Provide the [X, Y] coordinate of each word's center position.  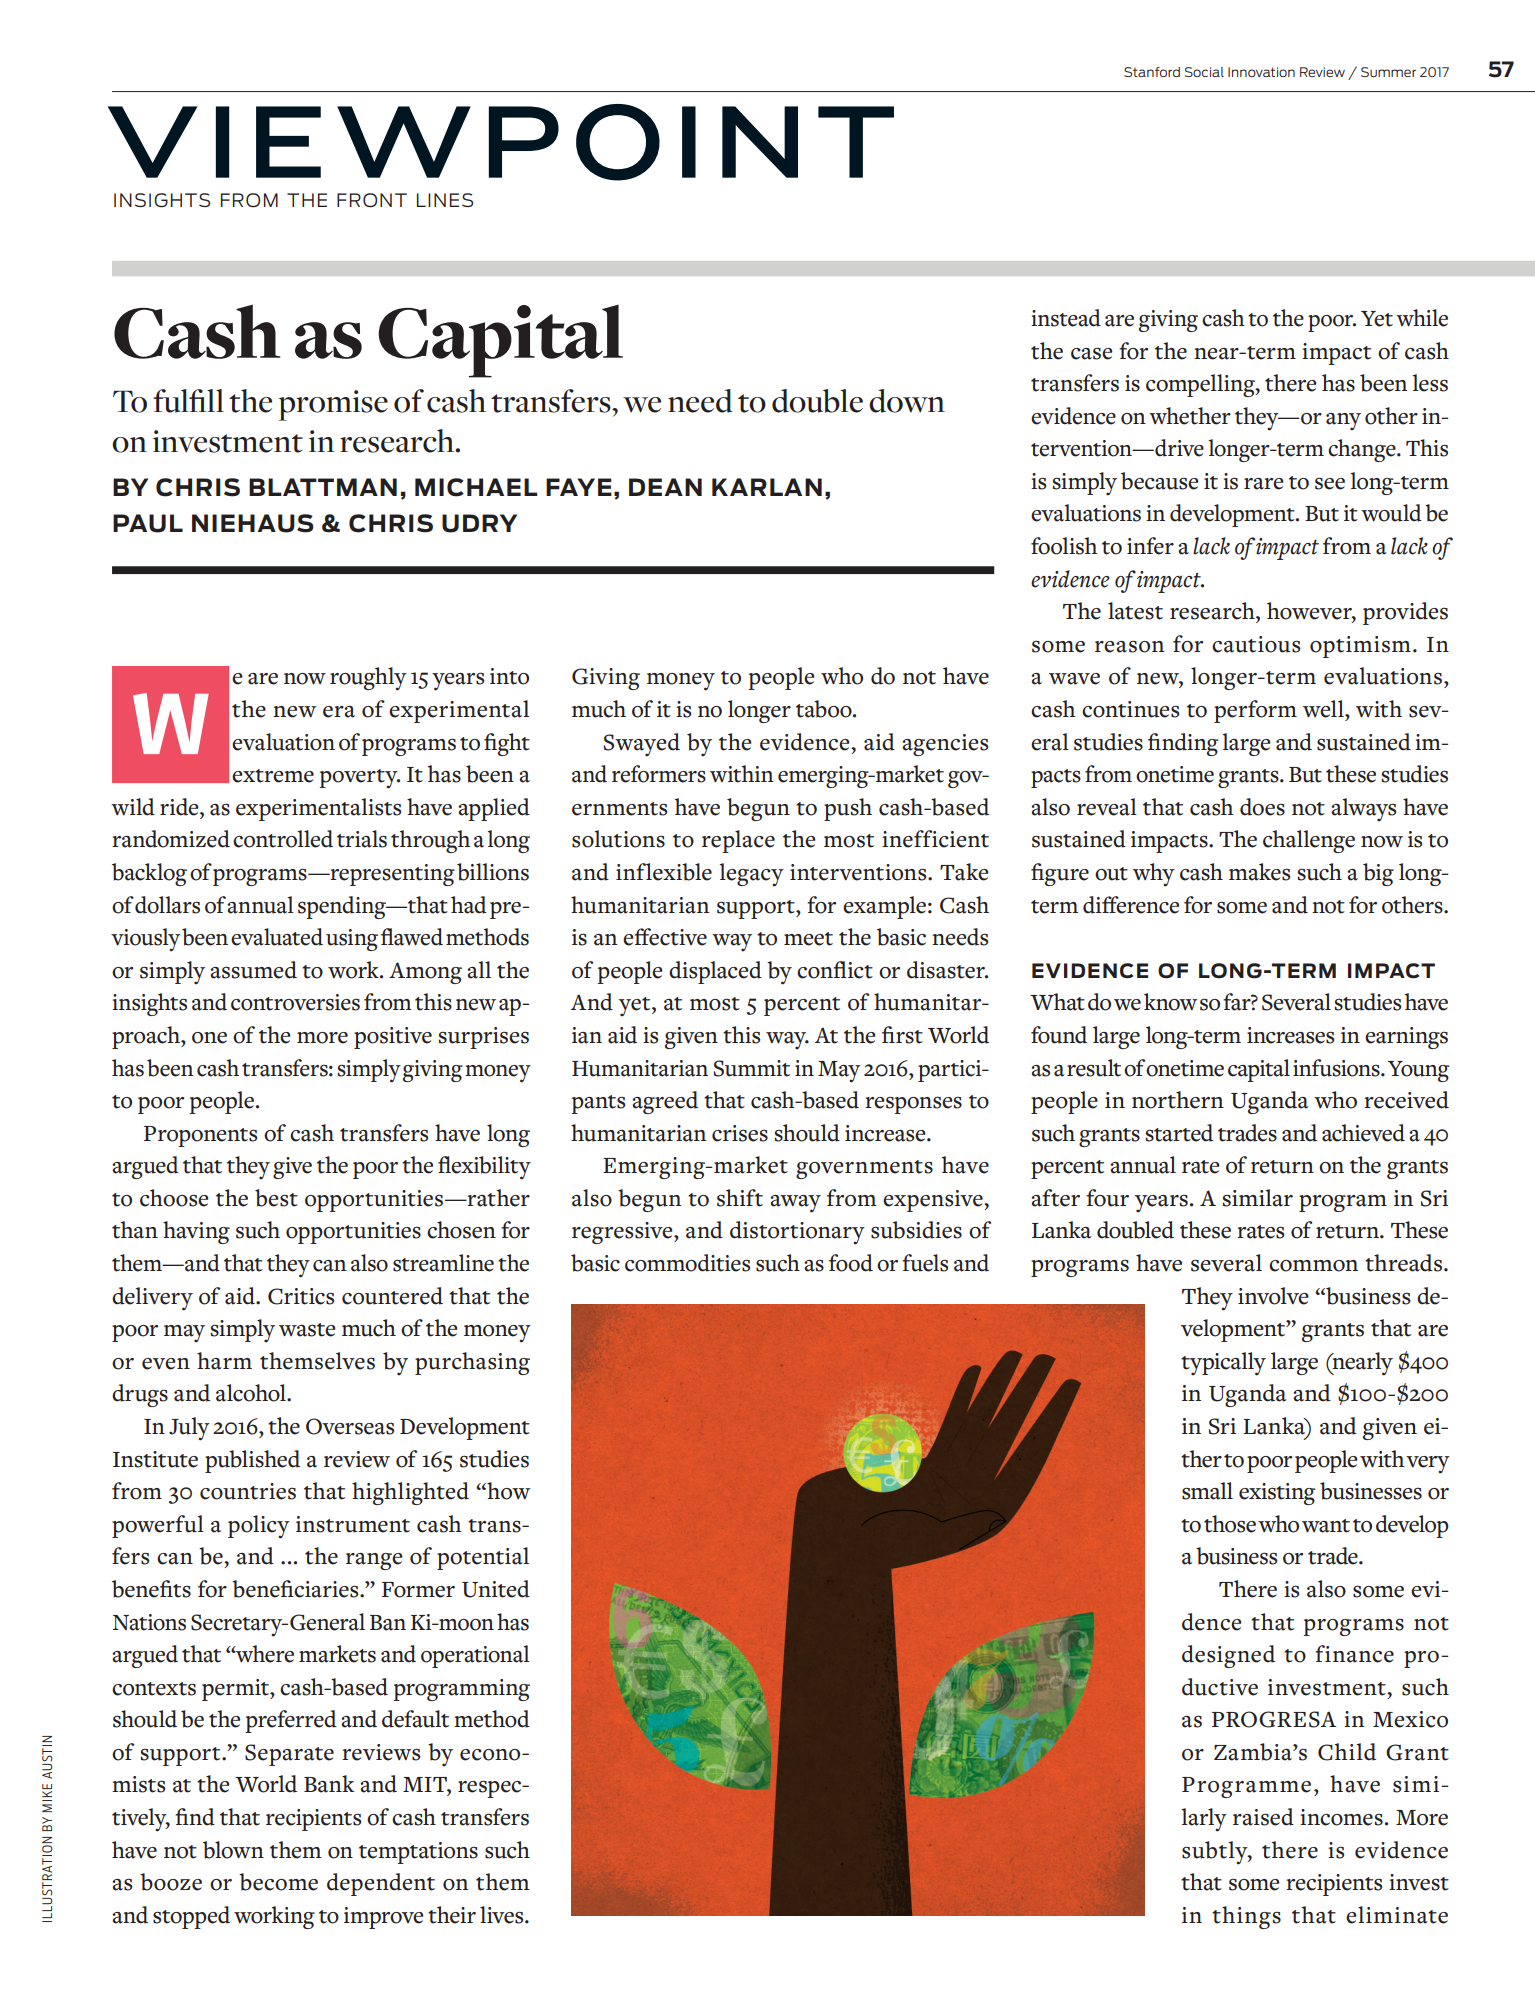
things [1246, 1917]
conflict [835, 970]
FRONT [372, 200]
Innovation [1261, 72]
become [278, 1882]
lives [503, 1915]
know [1170, 1002]
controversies [295, 1002]
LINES [445, 200]
